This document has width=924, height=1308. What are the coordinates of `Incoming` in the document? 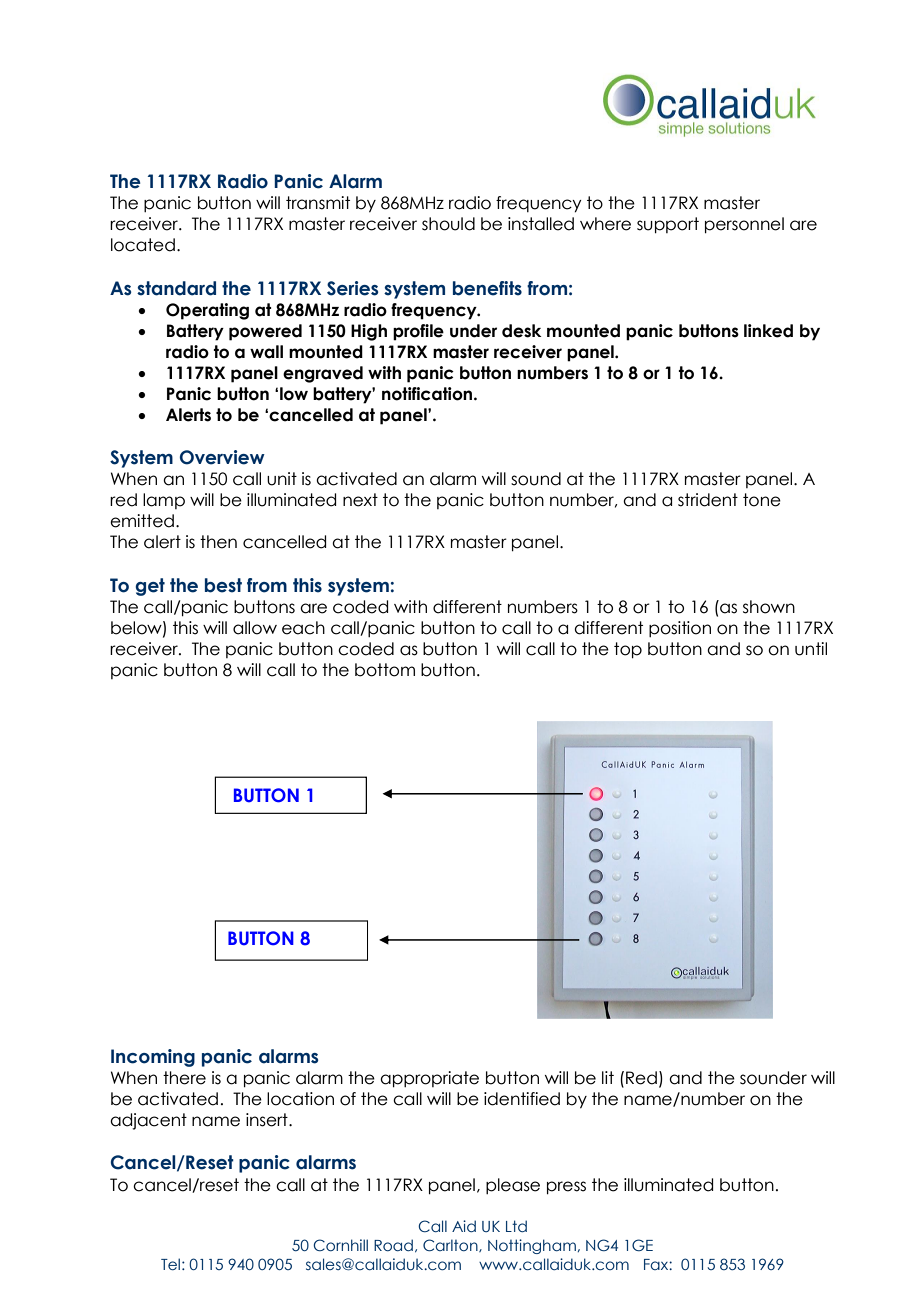 It's located at (153, 1058).
